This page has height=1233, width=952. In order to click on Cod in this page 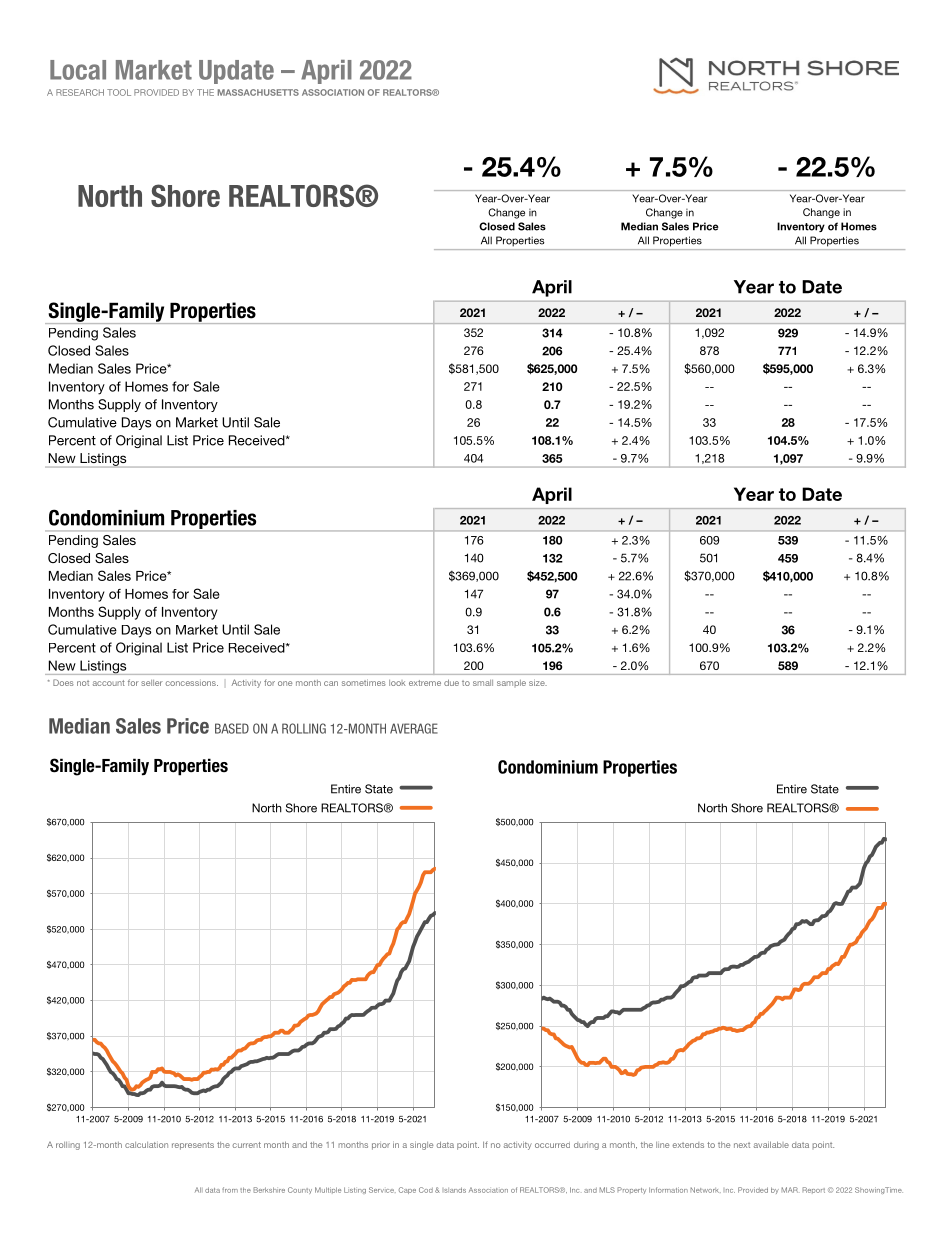, I will do `click(426, 1190)`.
